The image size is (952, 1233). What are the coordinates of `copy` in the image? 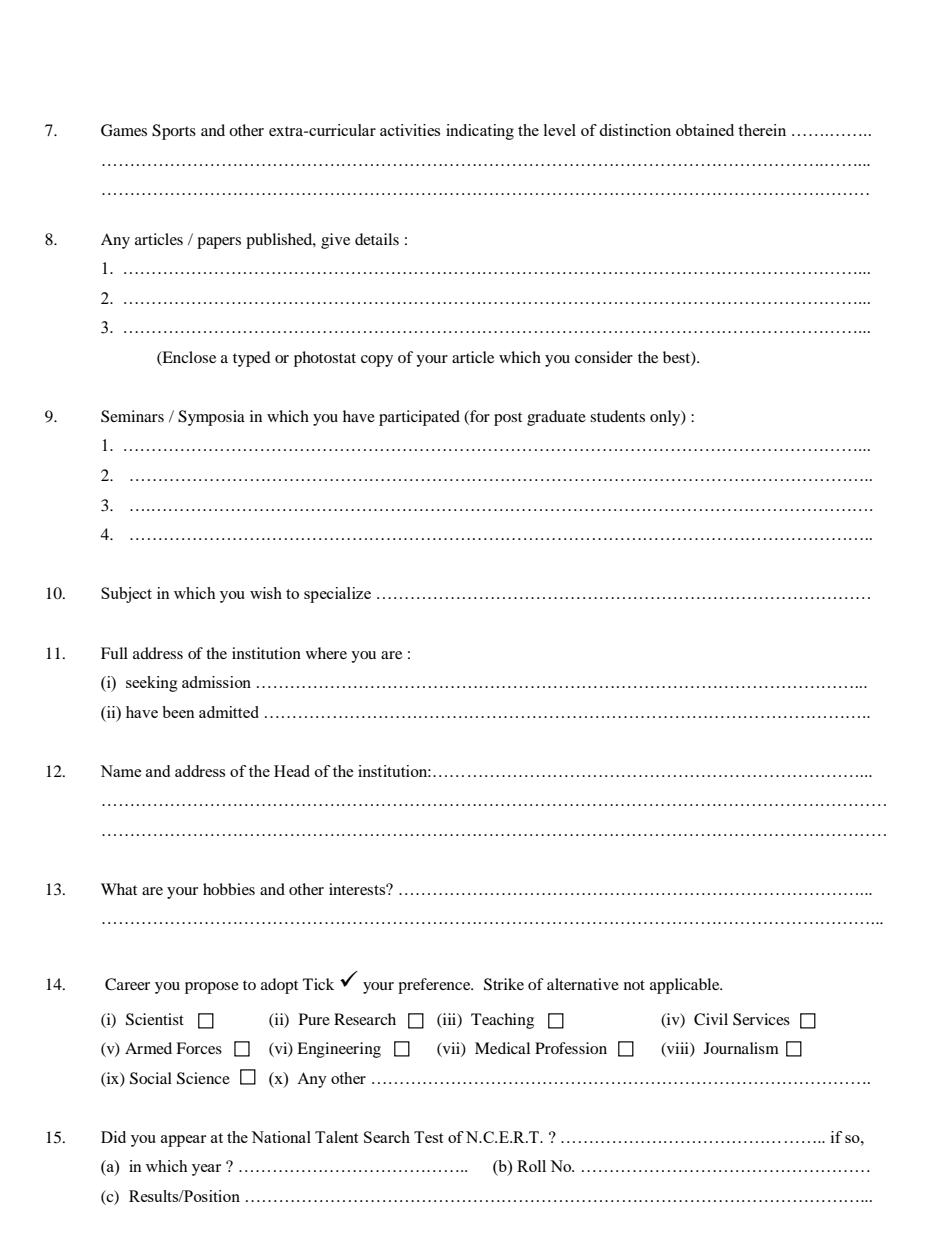 It's located at (377, 361).
